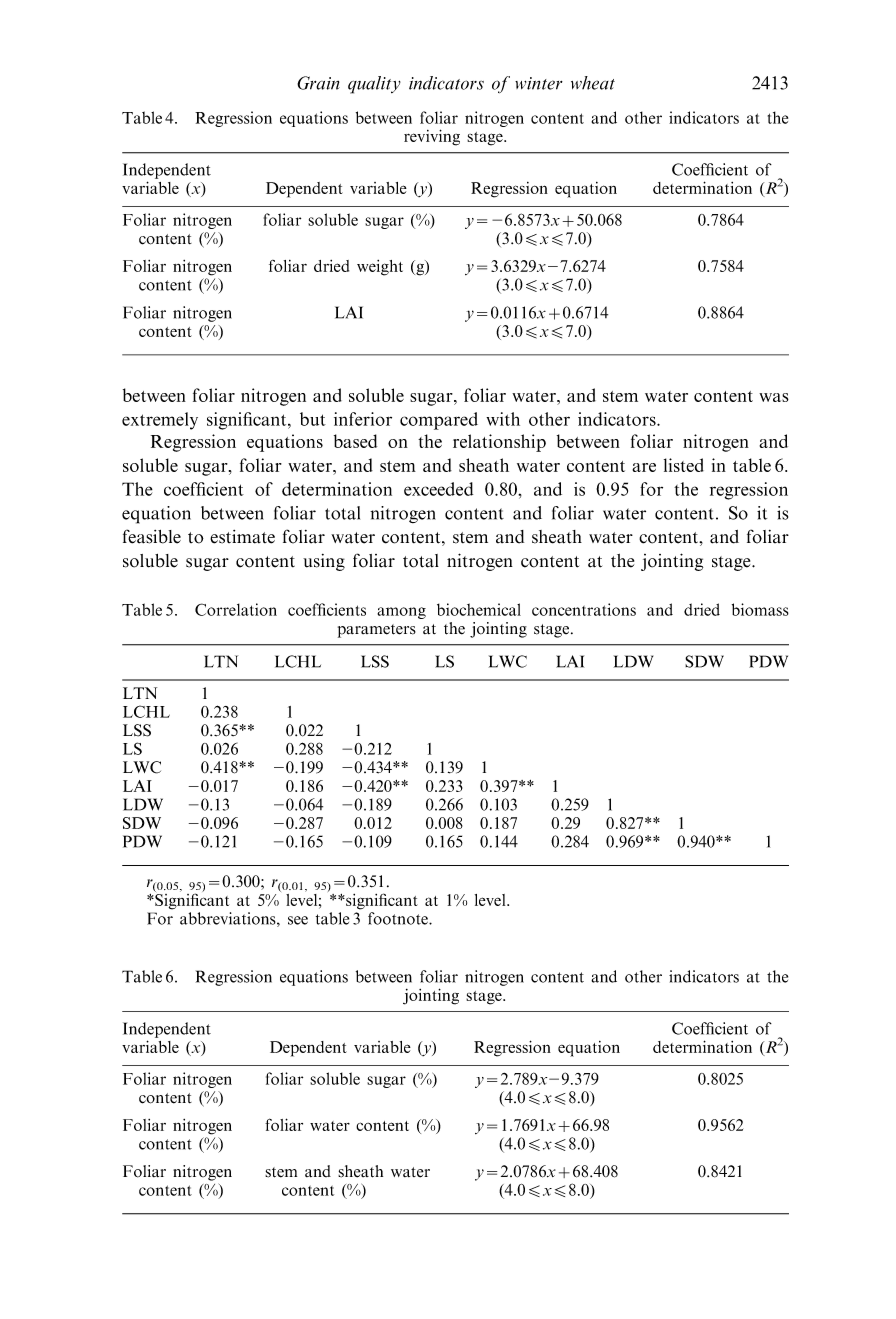  What do you see at coordinates (593, 83) in the screenshot?
I see `wheat` at bounding box center [593, 83].
